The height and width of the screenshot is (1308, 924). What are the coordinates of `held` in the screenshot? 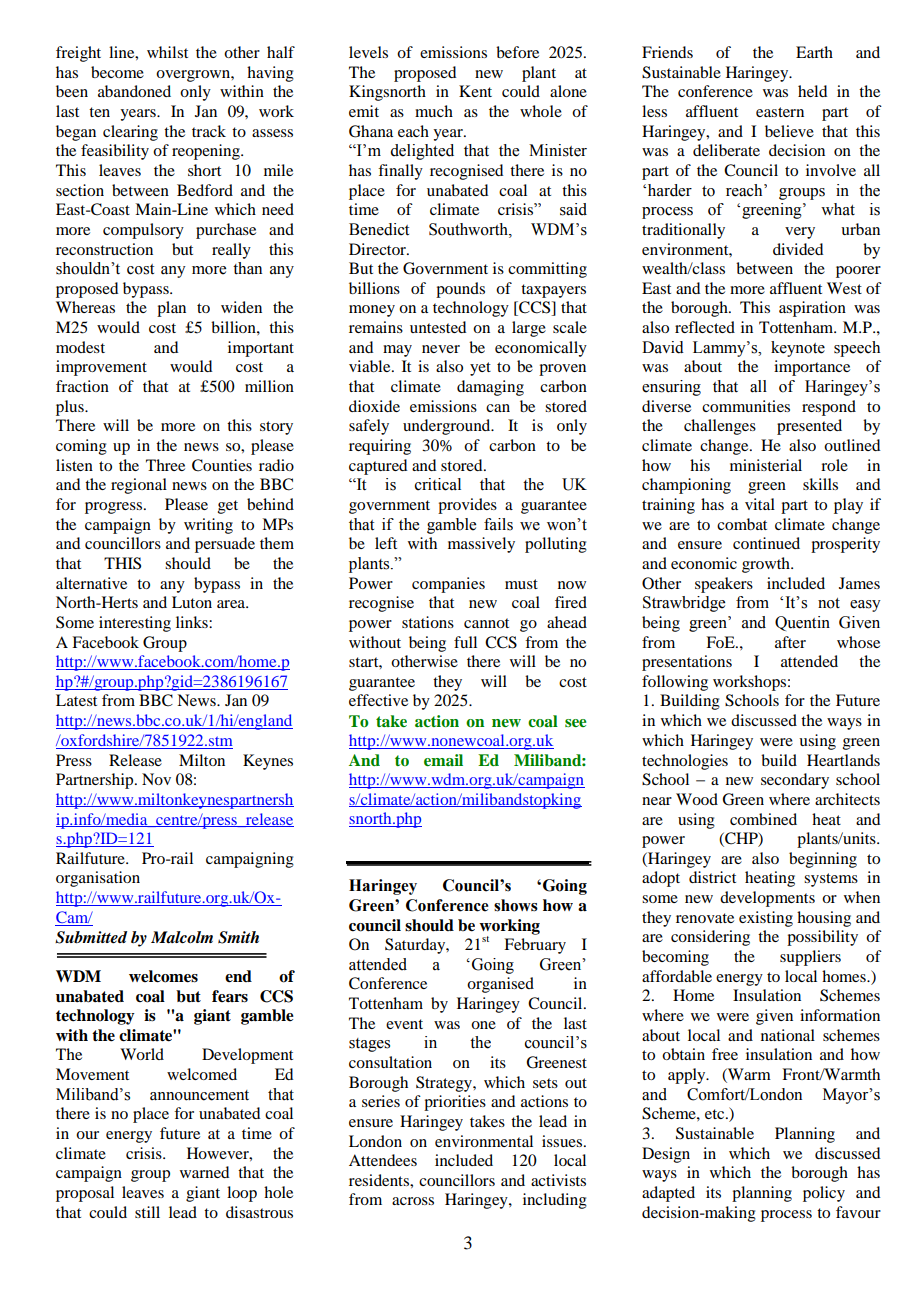 It's located at (812, 91).
